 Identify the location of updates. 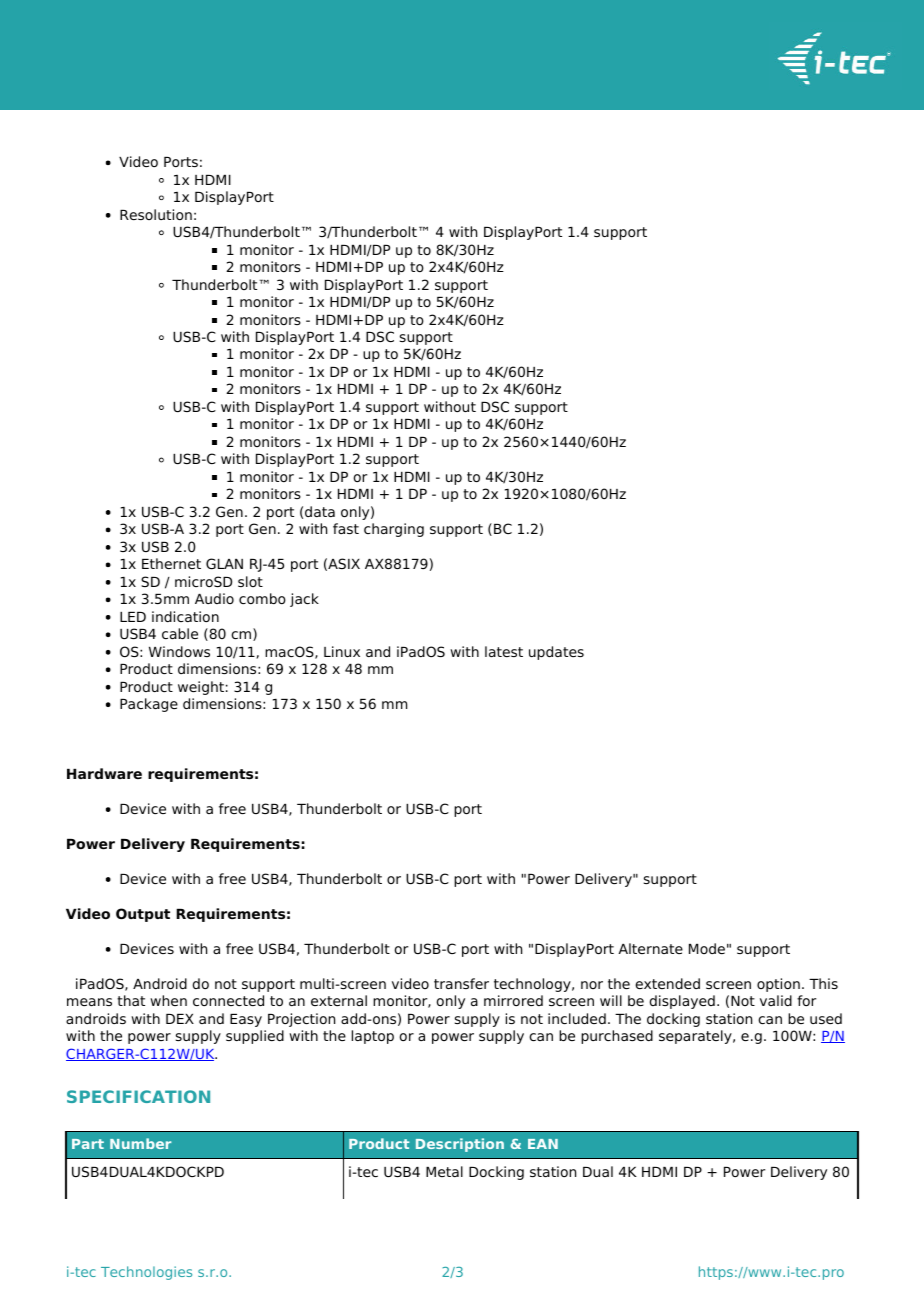
(556, 653).
